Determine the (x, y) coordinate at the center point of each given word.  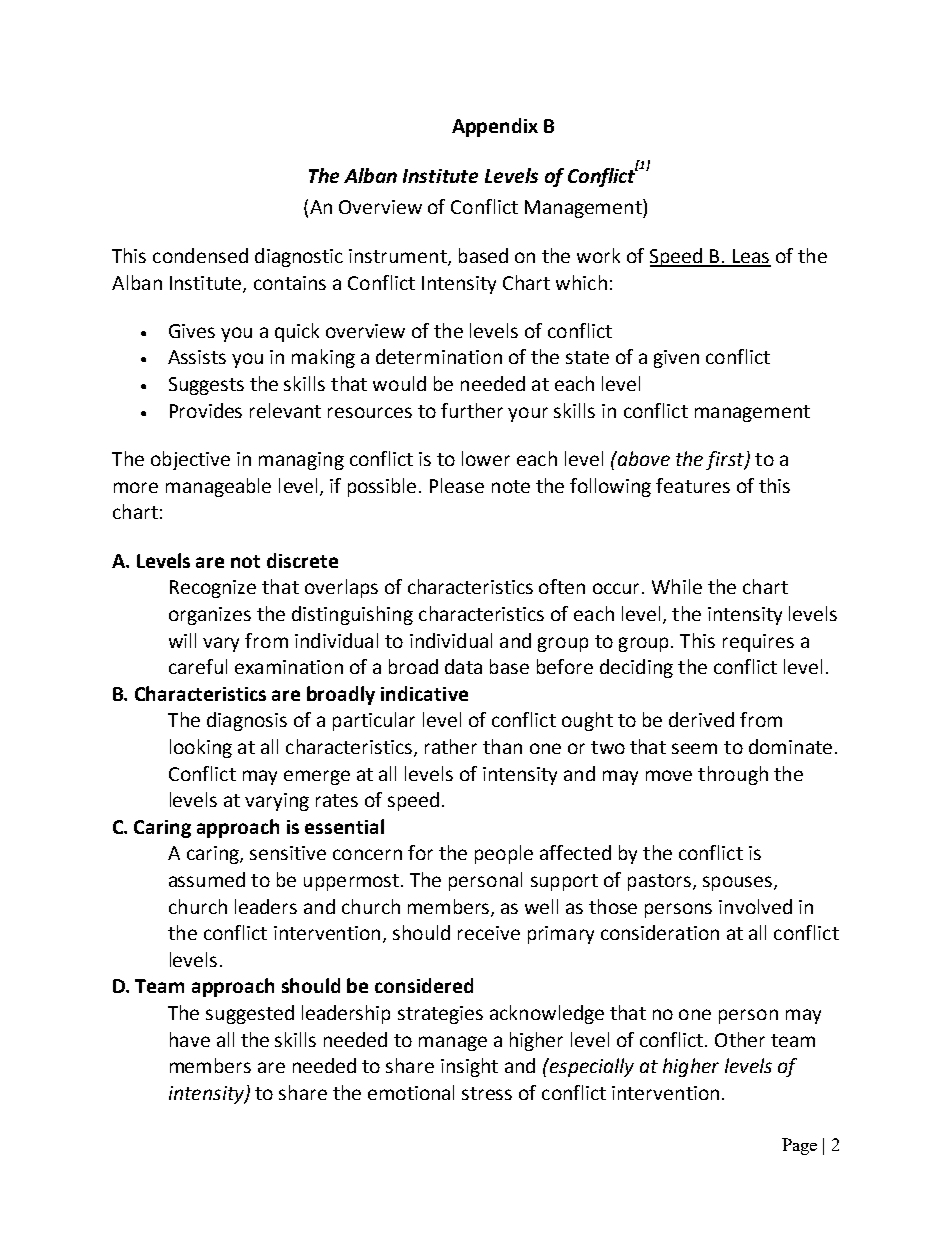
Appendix (495, 127)
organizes (210, 616)
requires (758, 643)
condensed (200, 255)
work (598, 255)
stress (487, 1093)
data (463, 666)
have (190, 1039)
